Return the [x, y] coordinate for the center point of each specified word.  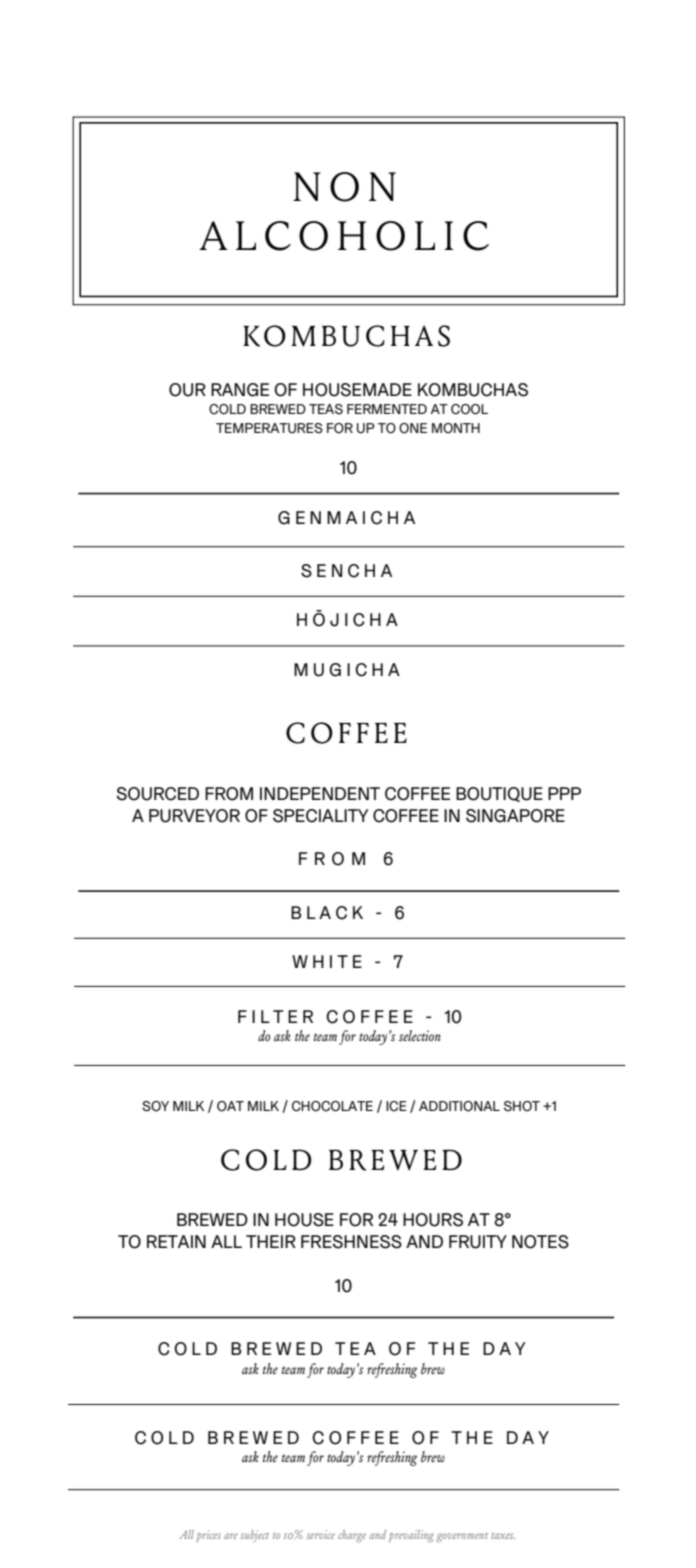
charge [352, 1536]
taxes [503, 1536]
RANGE [240, 390]
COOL [469, 409]
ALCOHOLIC [344, 236]
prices [208, 1536]
